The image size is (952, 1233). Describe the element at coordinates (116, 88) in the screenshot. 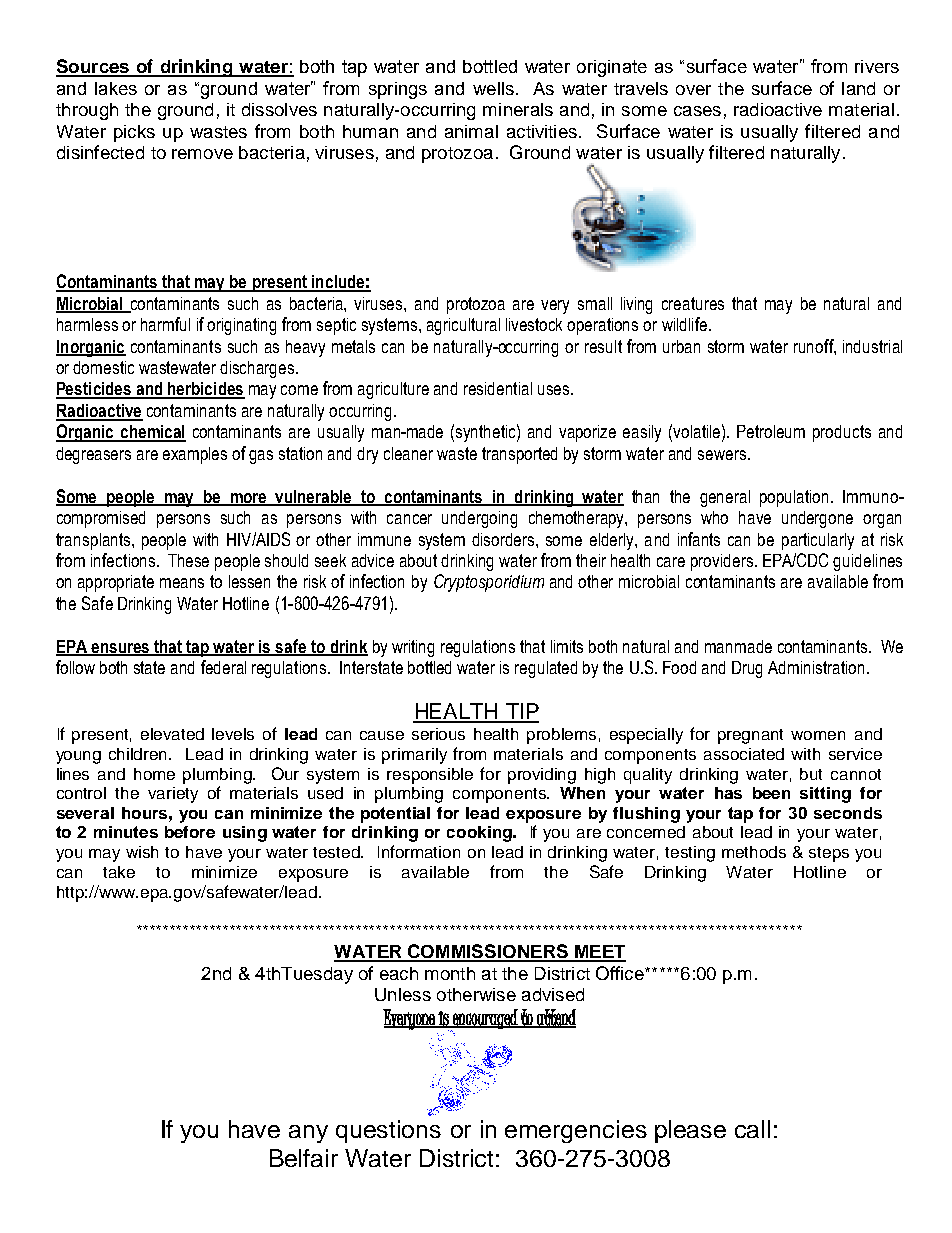

I see `lakes` at that location.
